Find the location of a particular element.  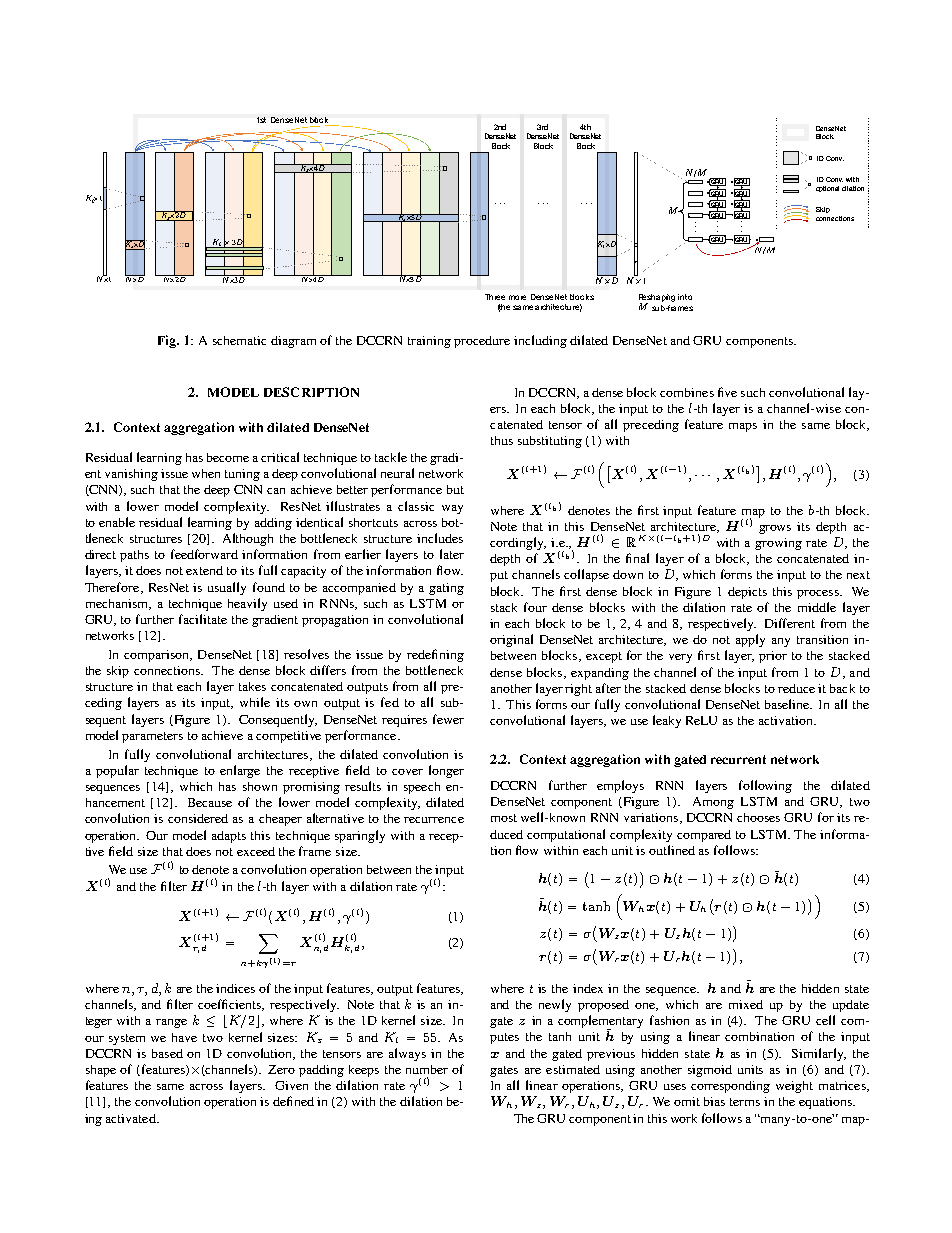

reduce is located at coordinates (796, 688).
